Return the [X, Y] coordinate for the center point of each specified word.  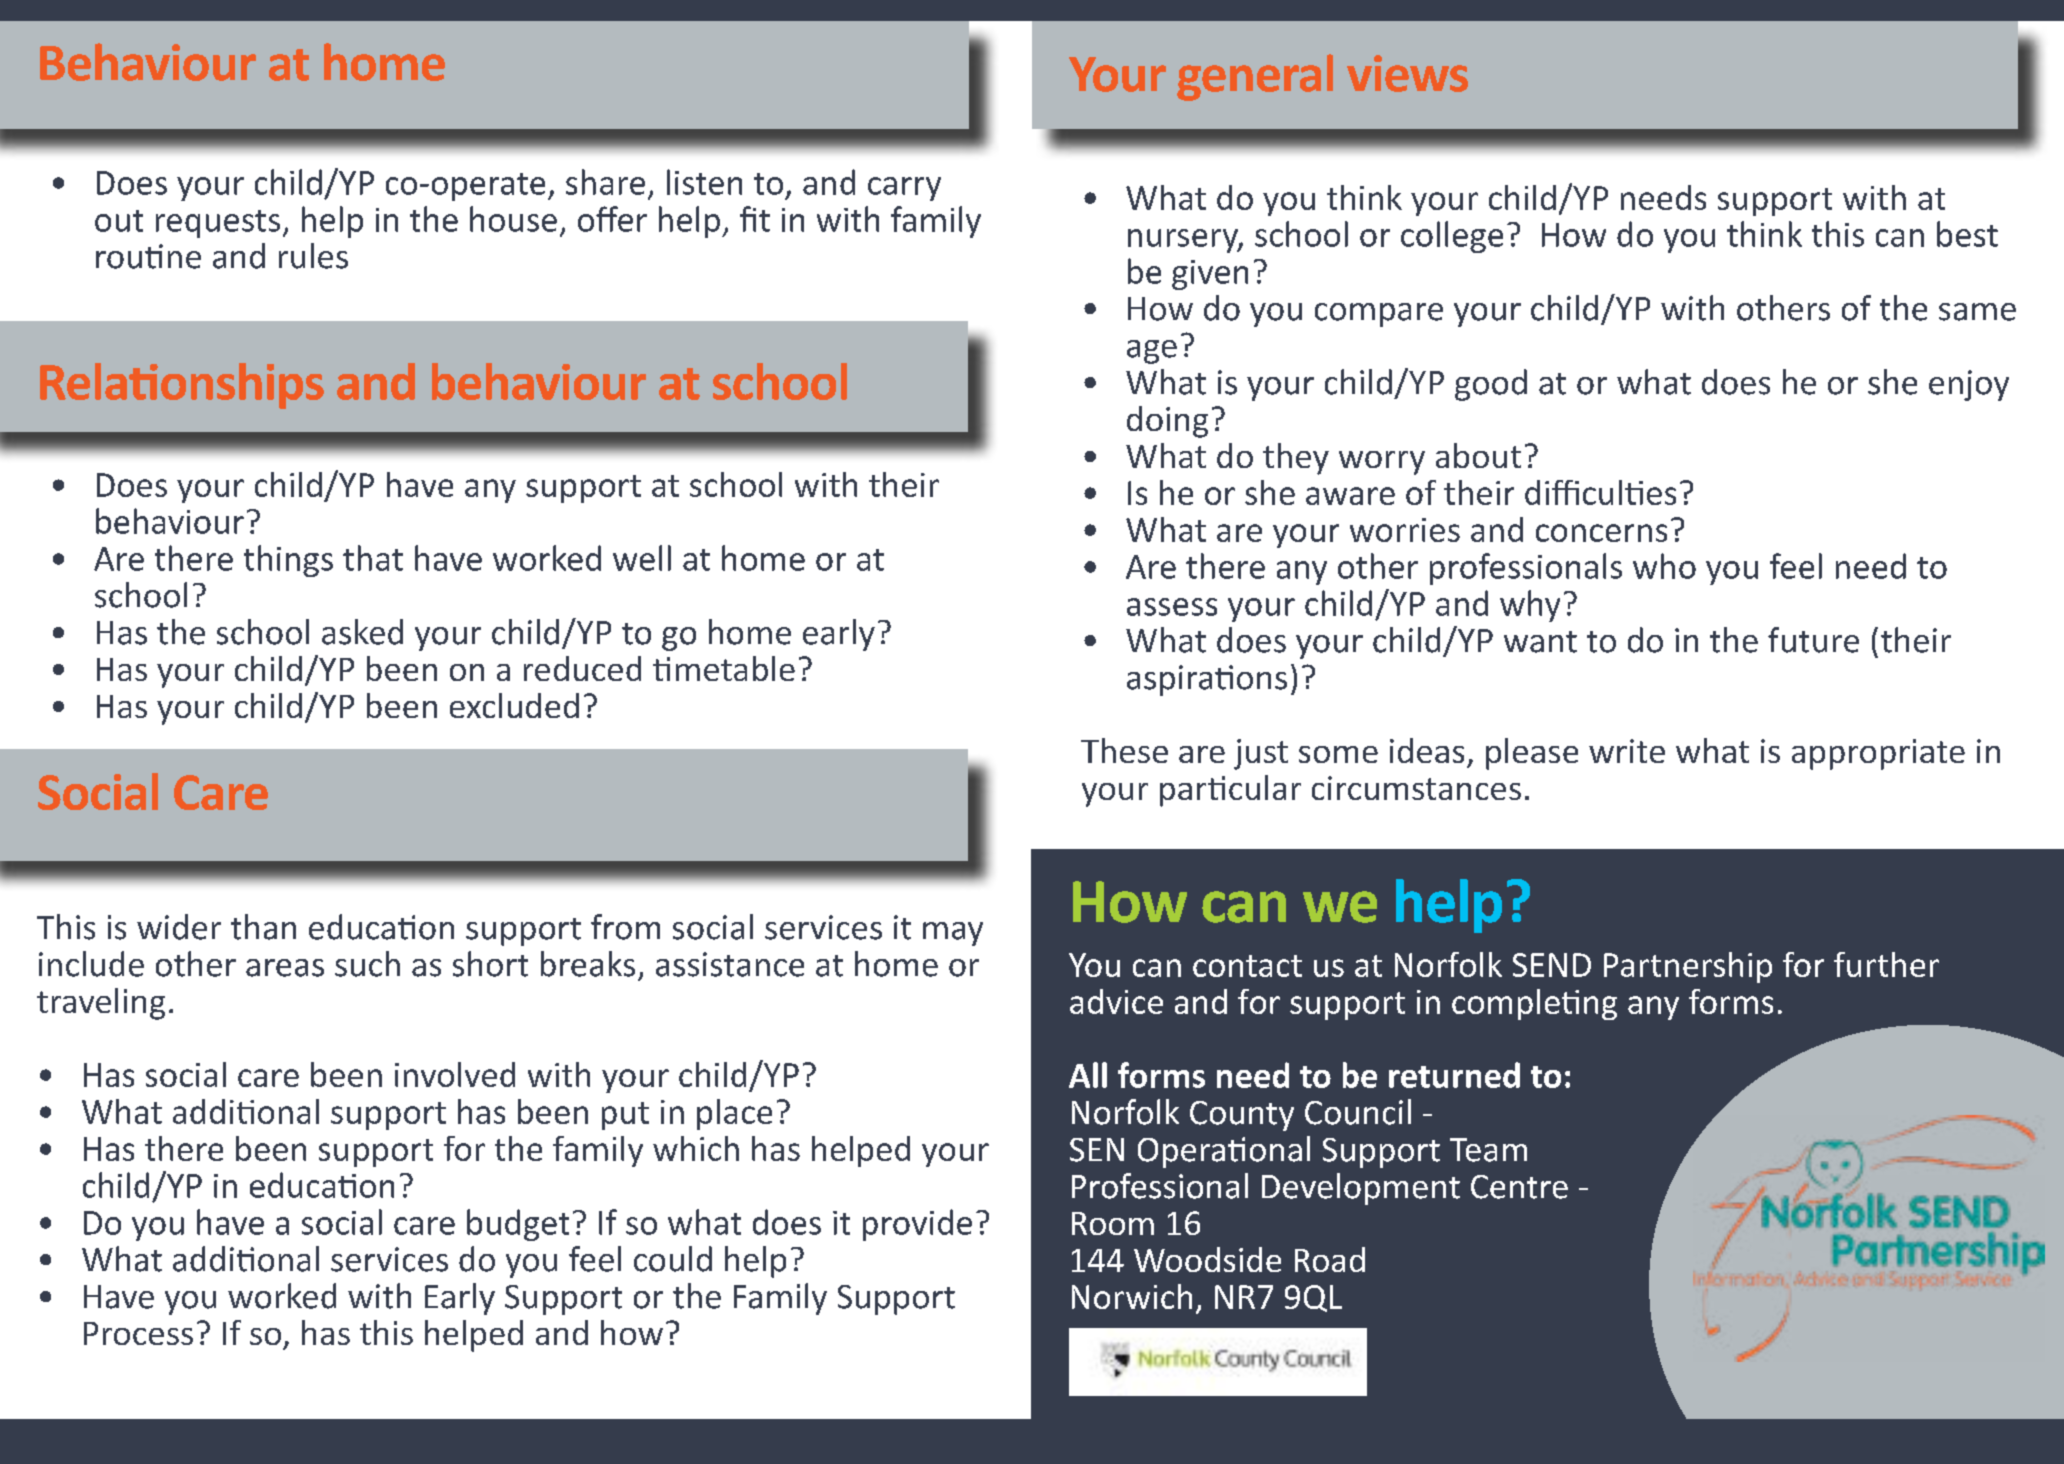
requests [218, 224]
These [1124, 750]
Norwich [1132, 1296]
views [1407, 73]
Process [138, 1333]
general [1255, 77]
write [1627, 751]
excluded [514, 705]
